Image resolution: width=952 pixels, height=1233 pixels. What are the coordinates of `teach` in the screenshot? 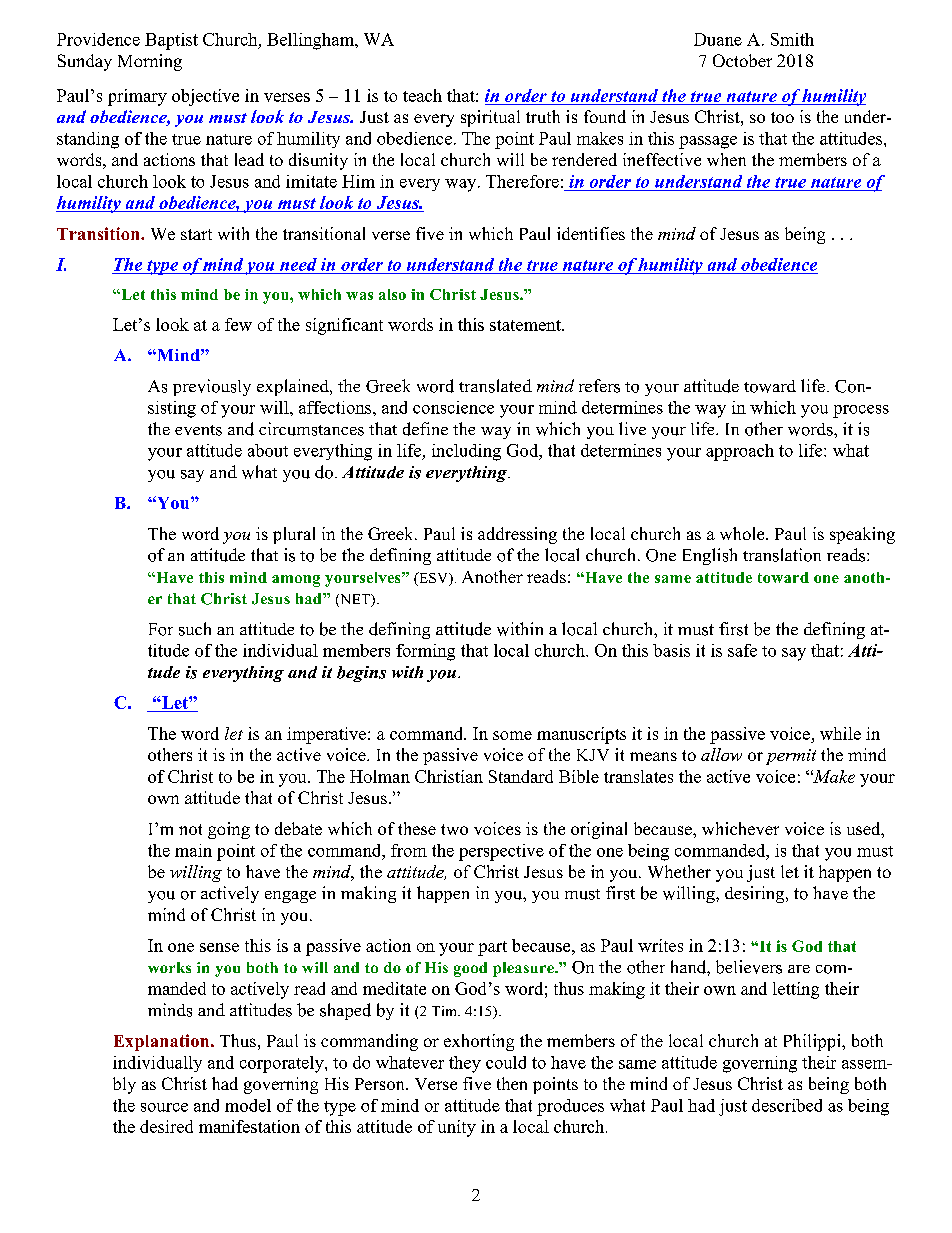 It's located at (422, 95).
